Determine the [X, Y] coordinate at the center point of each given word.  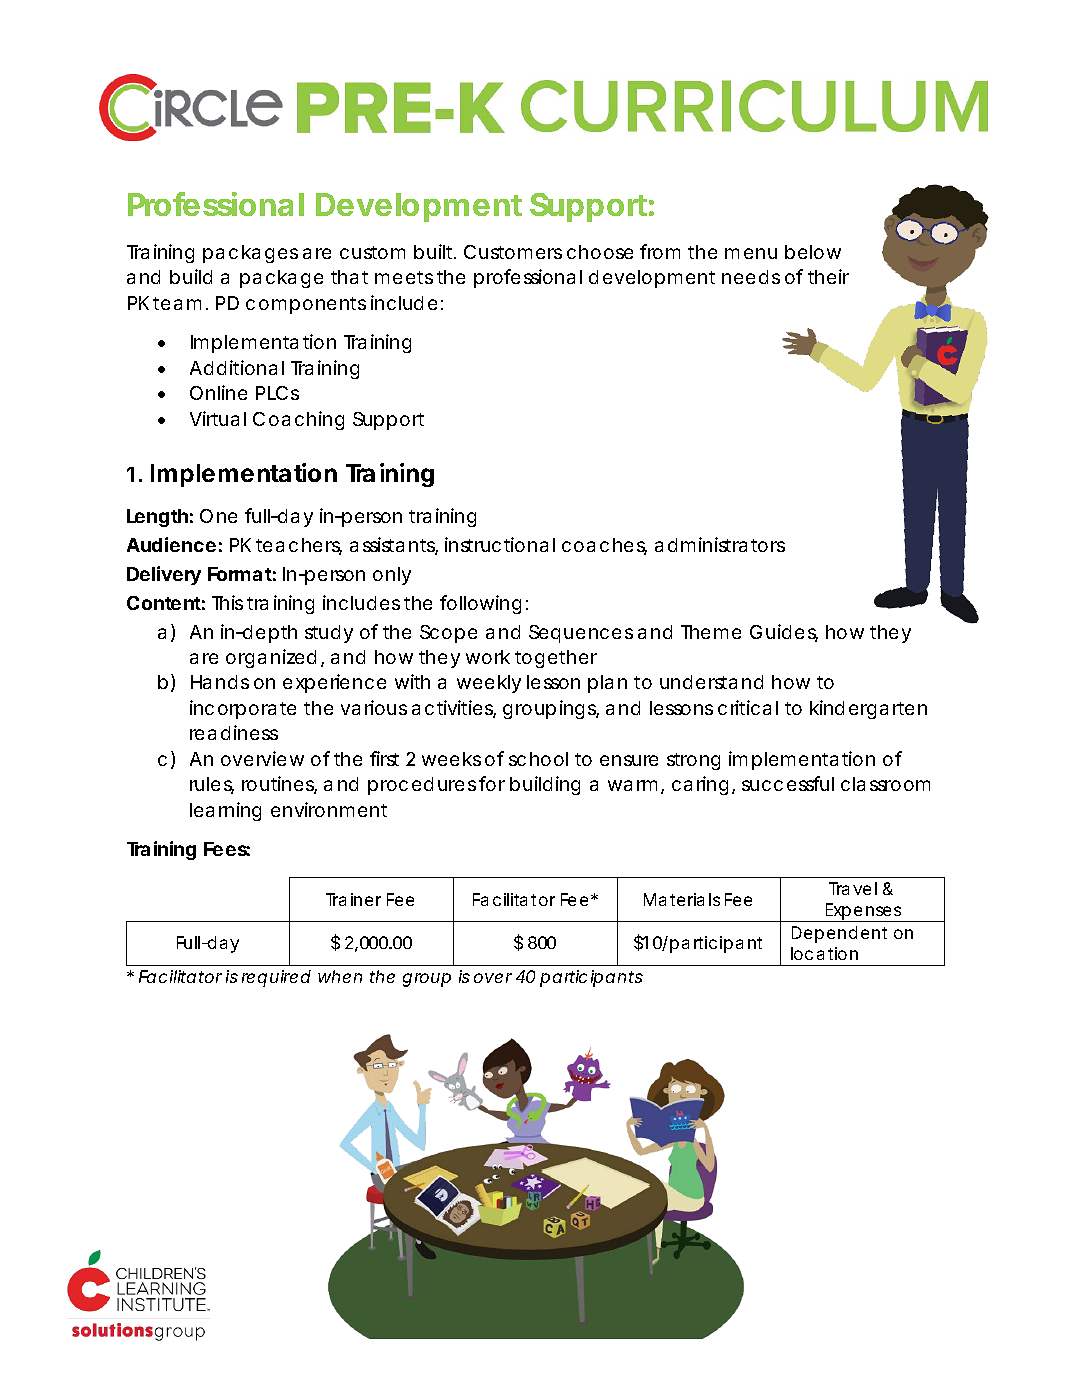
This [227, 602]
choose [600, 252]
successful [788, 783]
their [828, 276]
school [538, 759]
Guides [784, 633]
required [276, 978]
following [480, 604]
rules [212, 785]
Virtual [218, 418]
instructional [500, 544]
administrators [720, 544]
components [306, 305]
